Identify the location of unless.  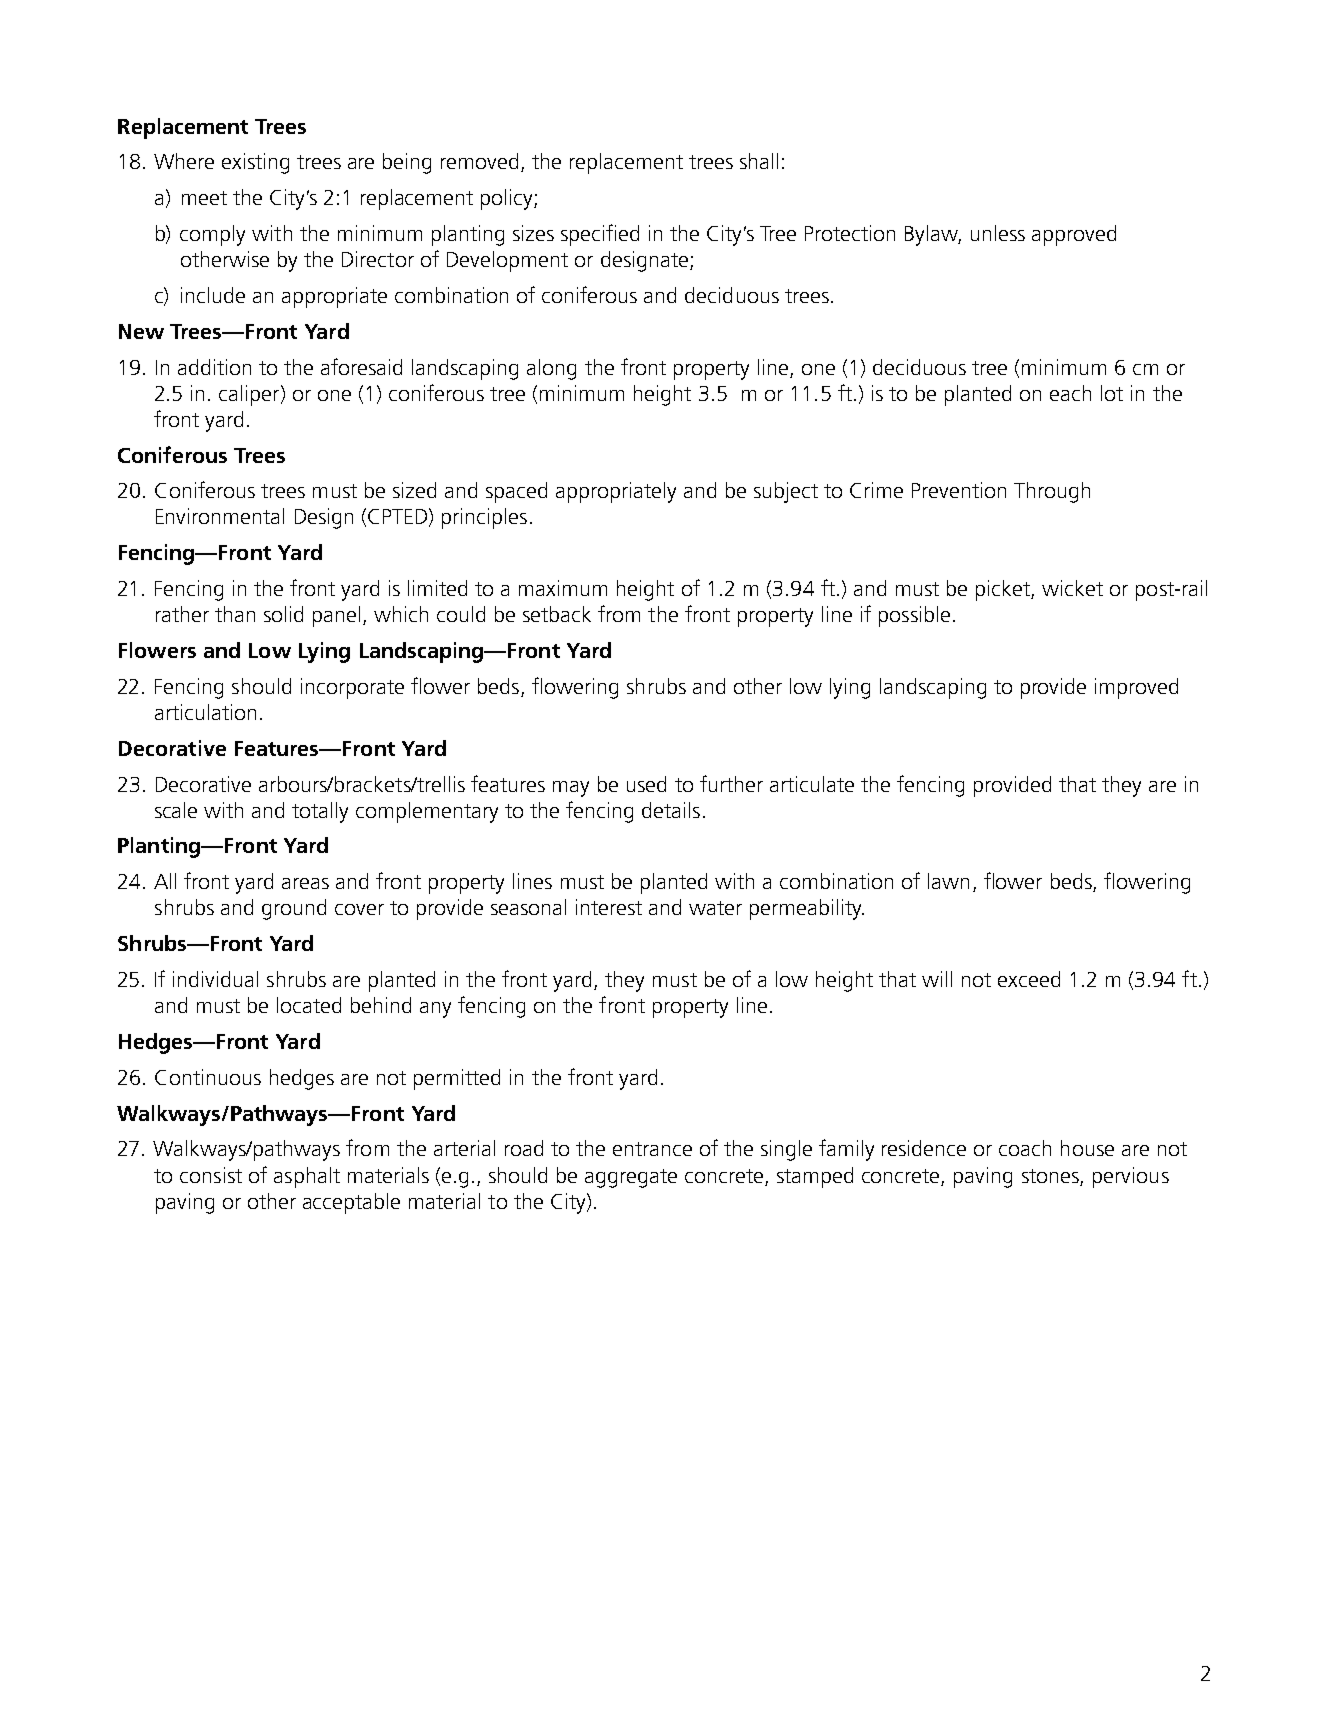
(998, 233).
